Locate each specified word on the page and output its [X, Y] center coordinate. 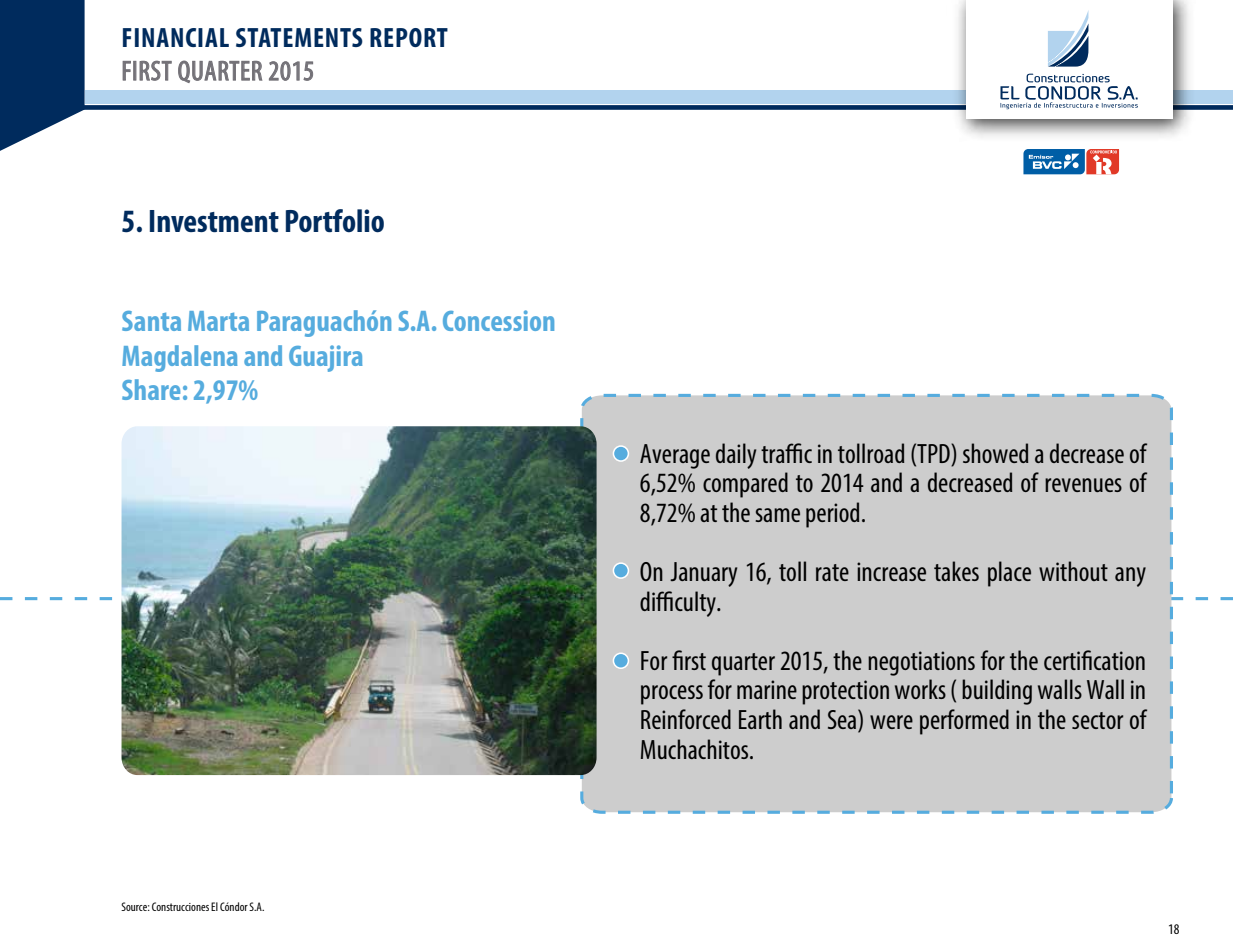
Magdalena [179, 358]
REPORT [409, 37]
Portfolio [335, 221]
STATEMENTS [299, 37]
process [672, 695]
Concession [498, 320]
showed [995, 453]
